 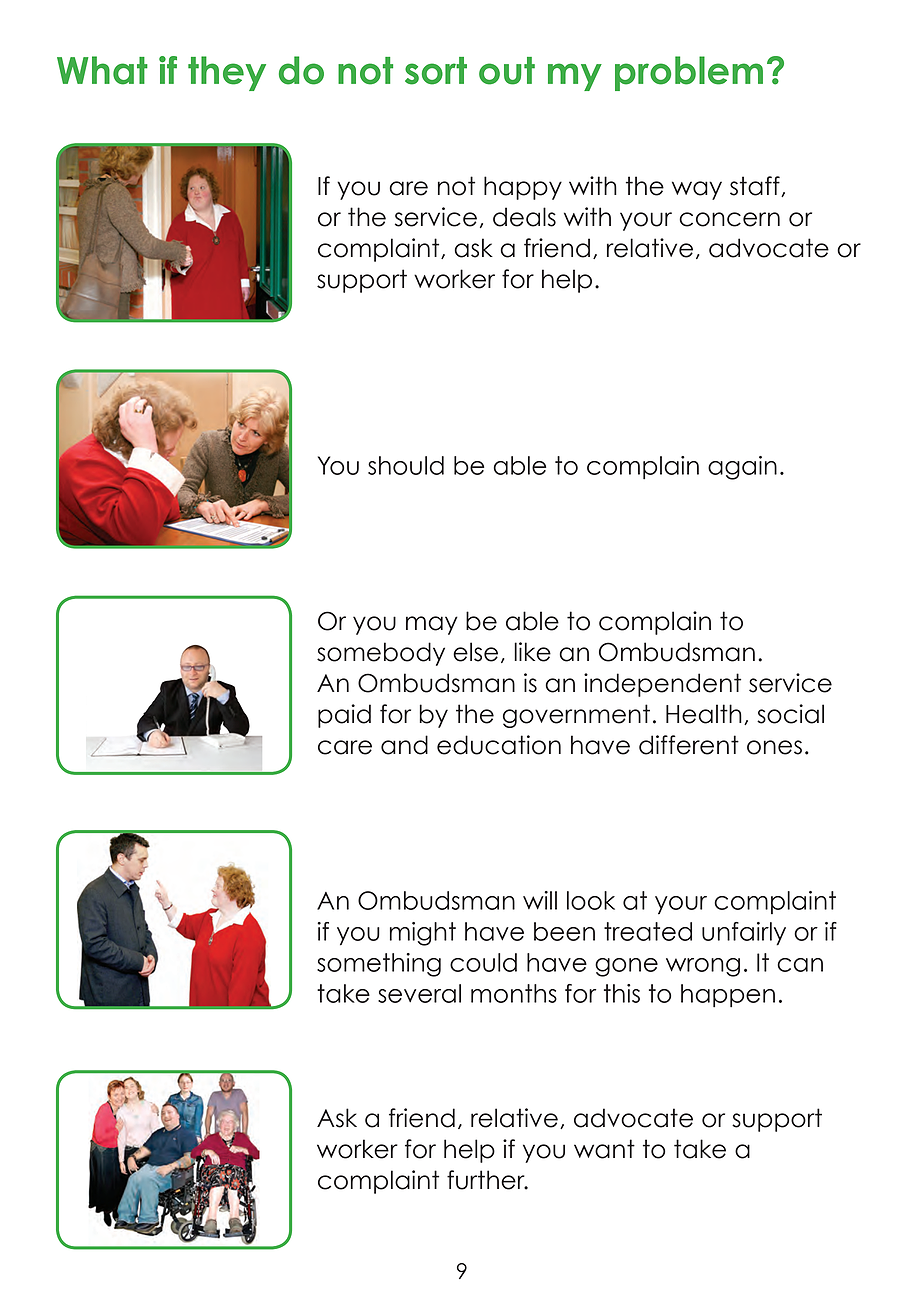 What do you see at coordinates (436, 71) in the screenshot?
I see `sort` at bounding box center [436, 71].
